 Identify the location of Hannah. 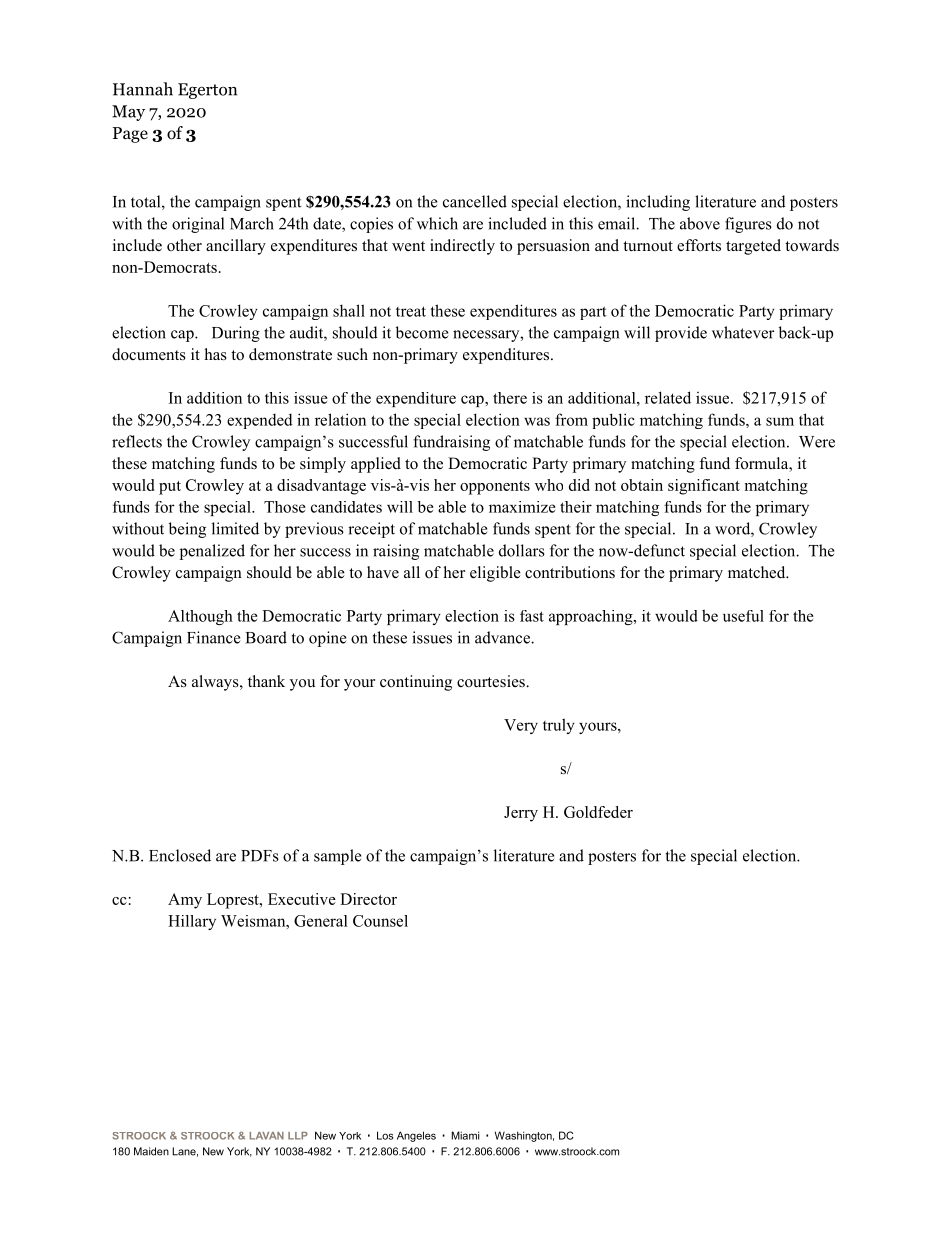
(143, 89).
